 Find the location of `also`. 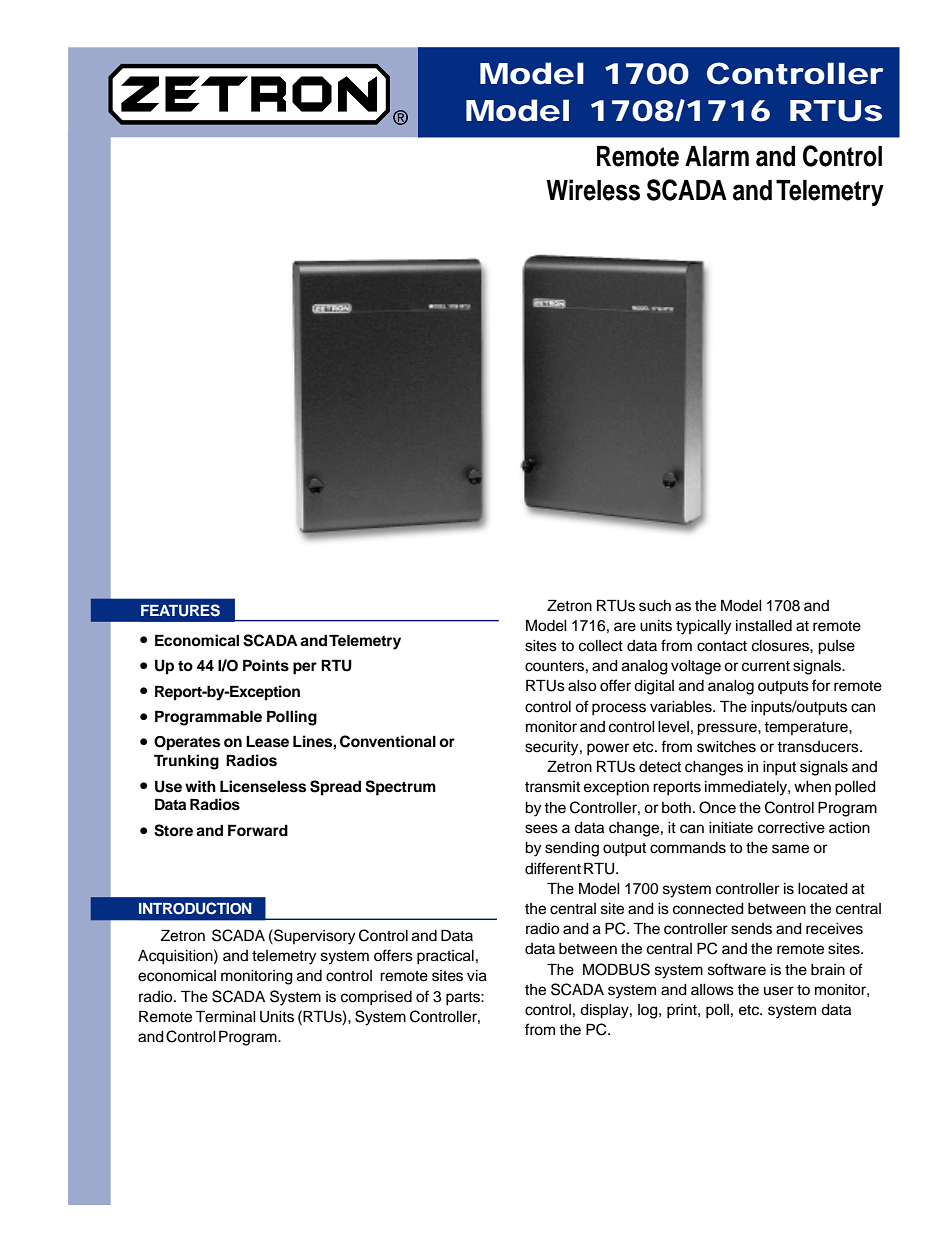

also is located at coordinates (582, 686).
